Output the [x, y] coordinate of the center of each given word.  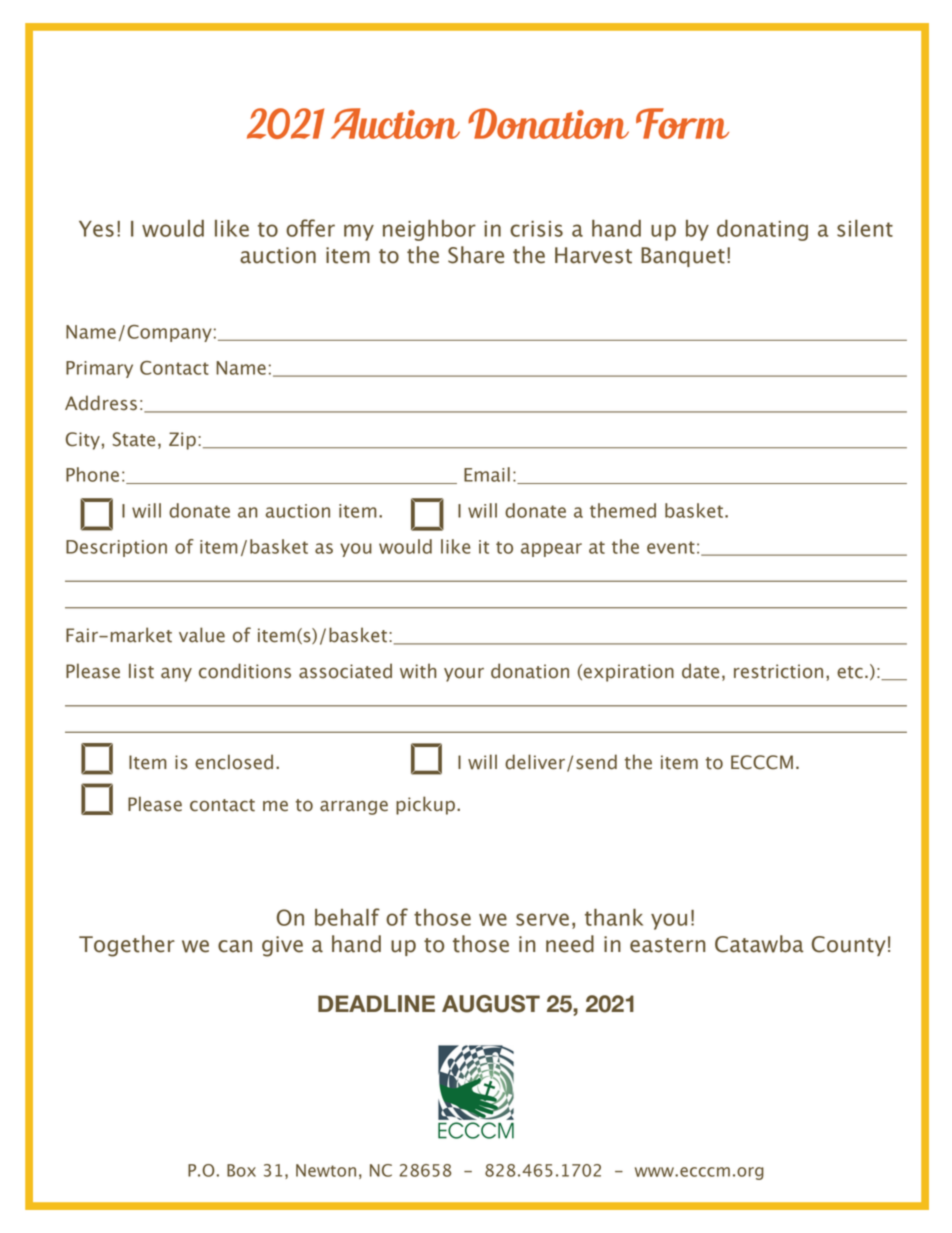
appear [551, 550]
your [464, 675]
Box [241, 1170]
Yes [96, 229]
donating [762, 230]
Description [116, 548]
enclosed [234, 762]
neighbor [429, 230]
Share [476, 255]
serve [542, 919]
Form [682, 123]
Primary [99, 369]
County [849, 946]
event [671, 547]
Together [127, 946]
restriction [778, 671]
